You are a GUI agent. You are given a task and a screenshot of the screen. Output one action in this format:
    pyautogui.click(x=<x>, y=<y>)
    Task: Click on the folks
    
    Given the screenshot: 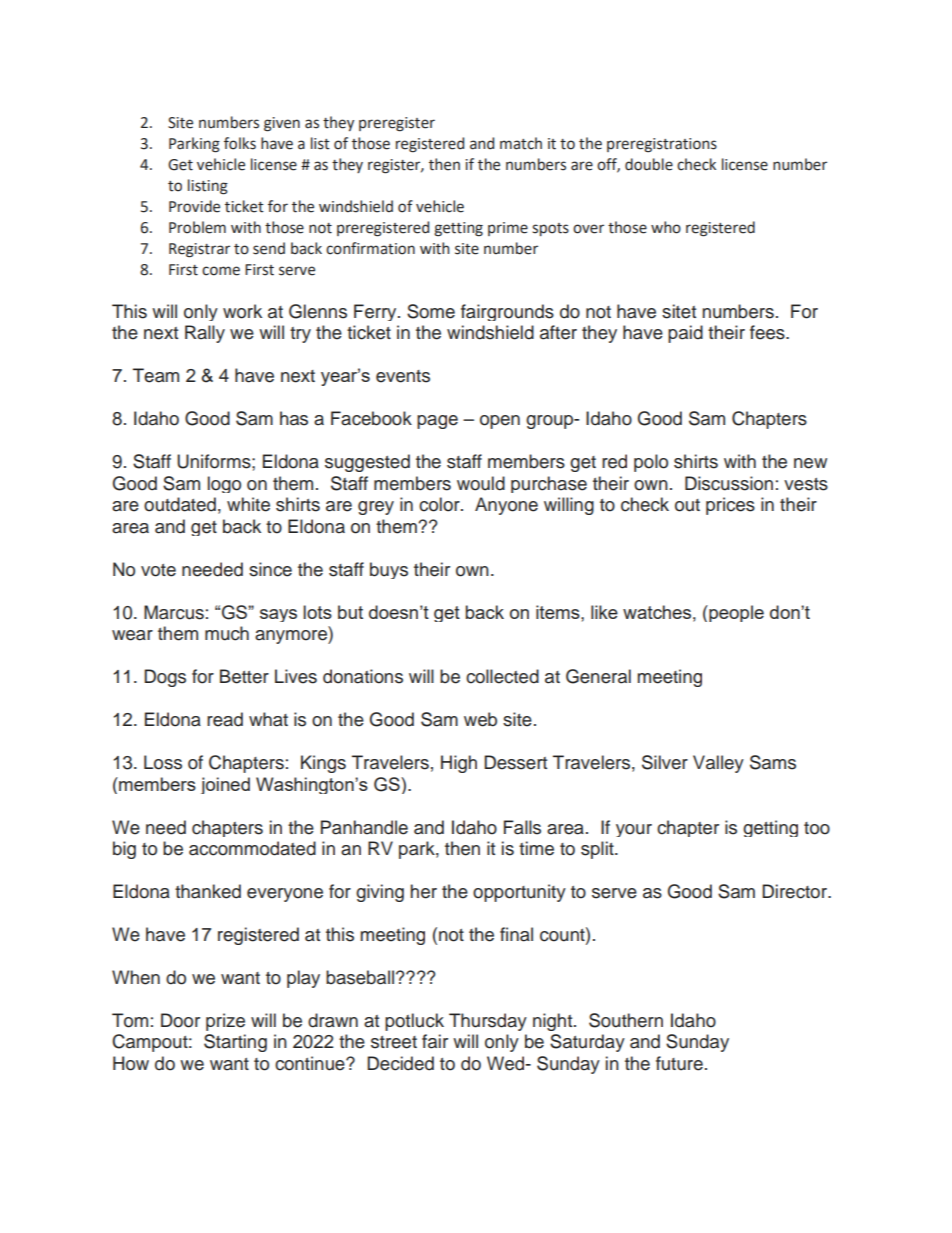 What is the action you would take?
    pyautogui.click(x=240, y=143)
